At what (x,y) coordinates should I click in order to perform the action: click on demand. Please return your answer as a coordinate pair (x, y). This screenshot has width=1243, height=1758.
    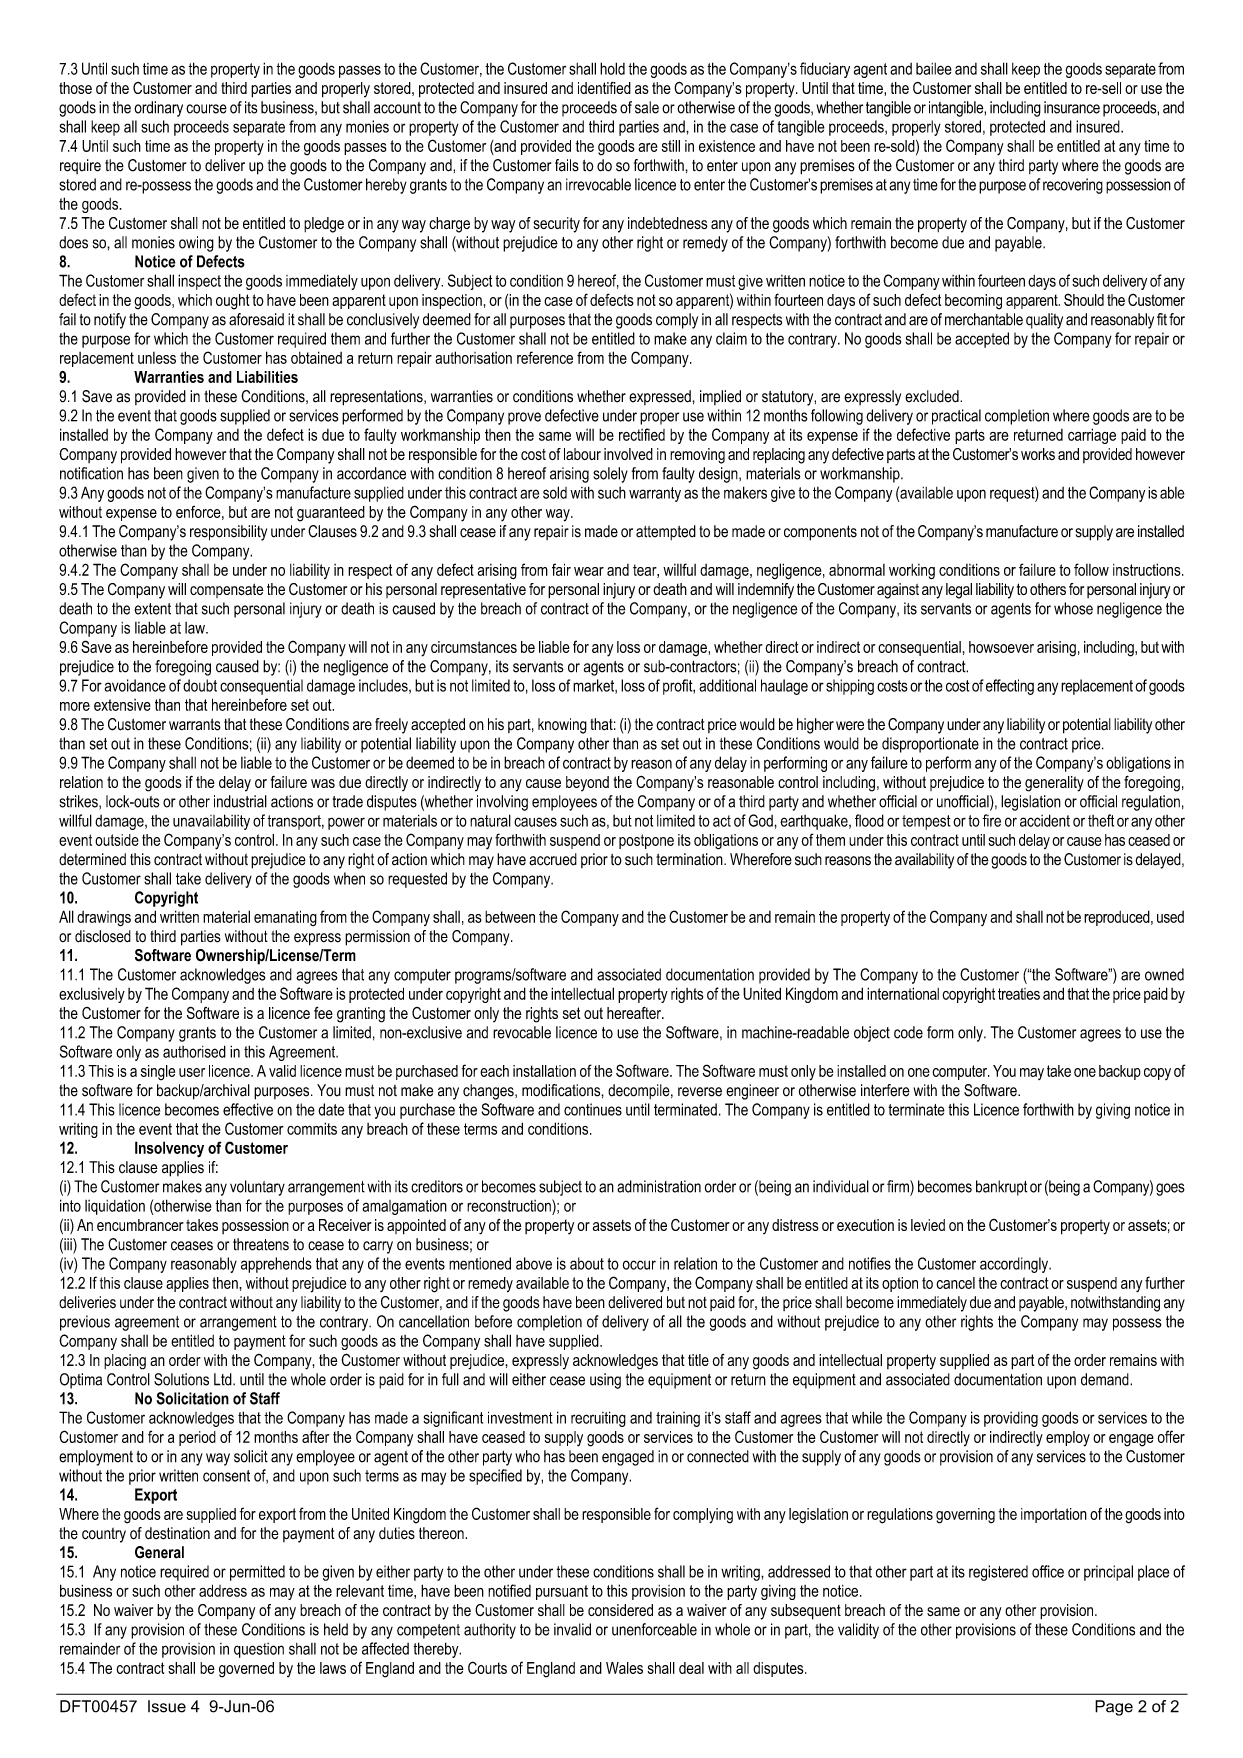
    Looking at the image, I should click on (1106, 1379).
